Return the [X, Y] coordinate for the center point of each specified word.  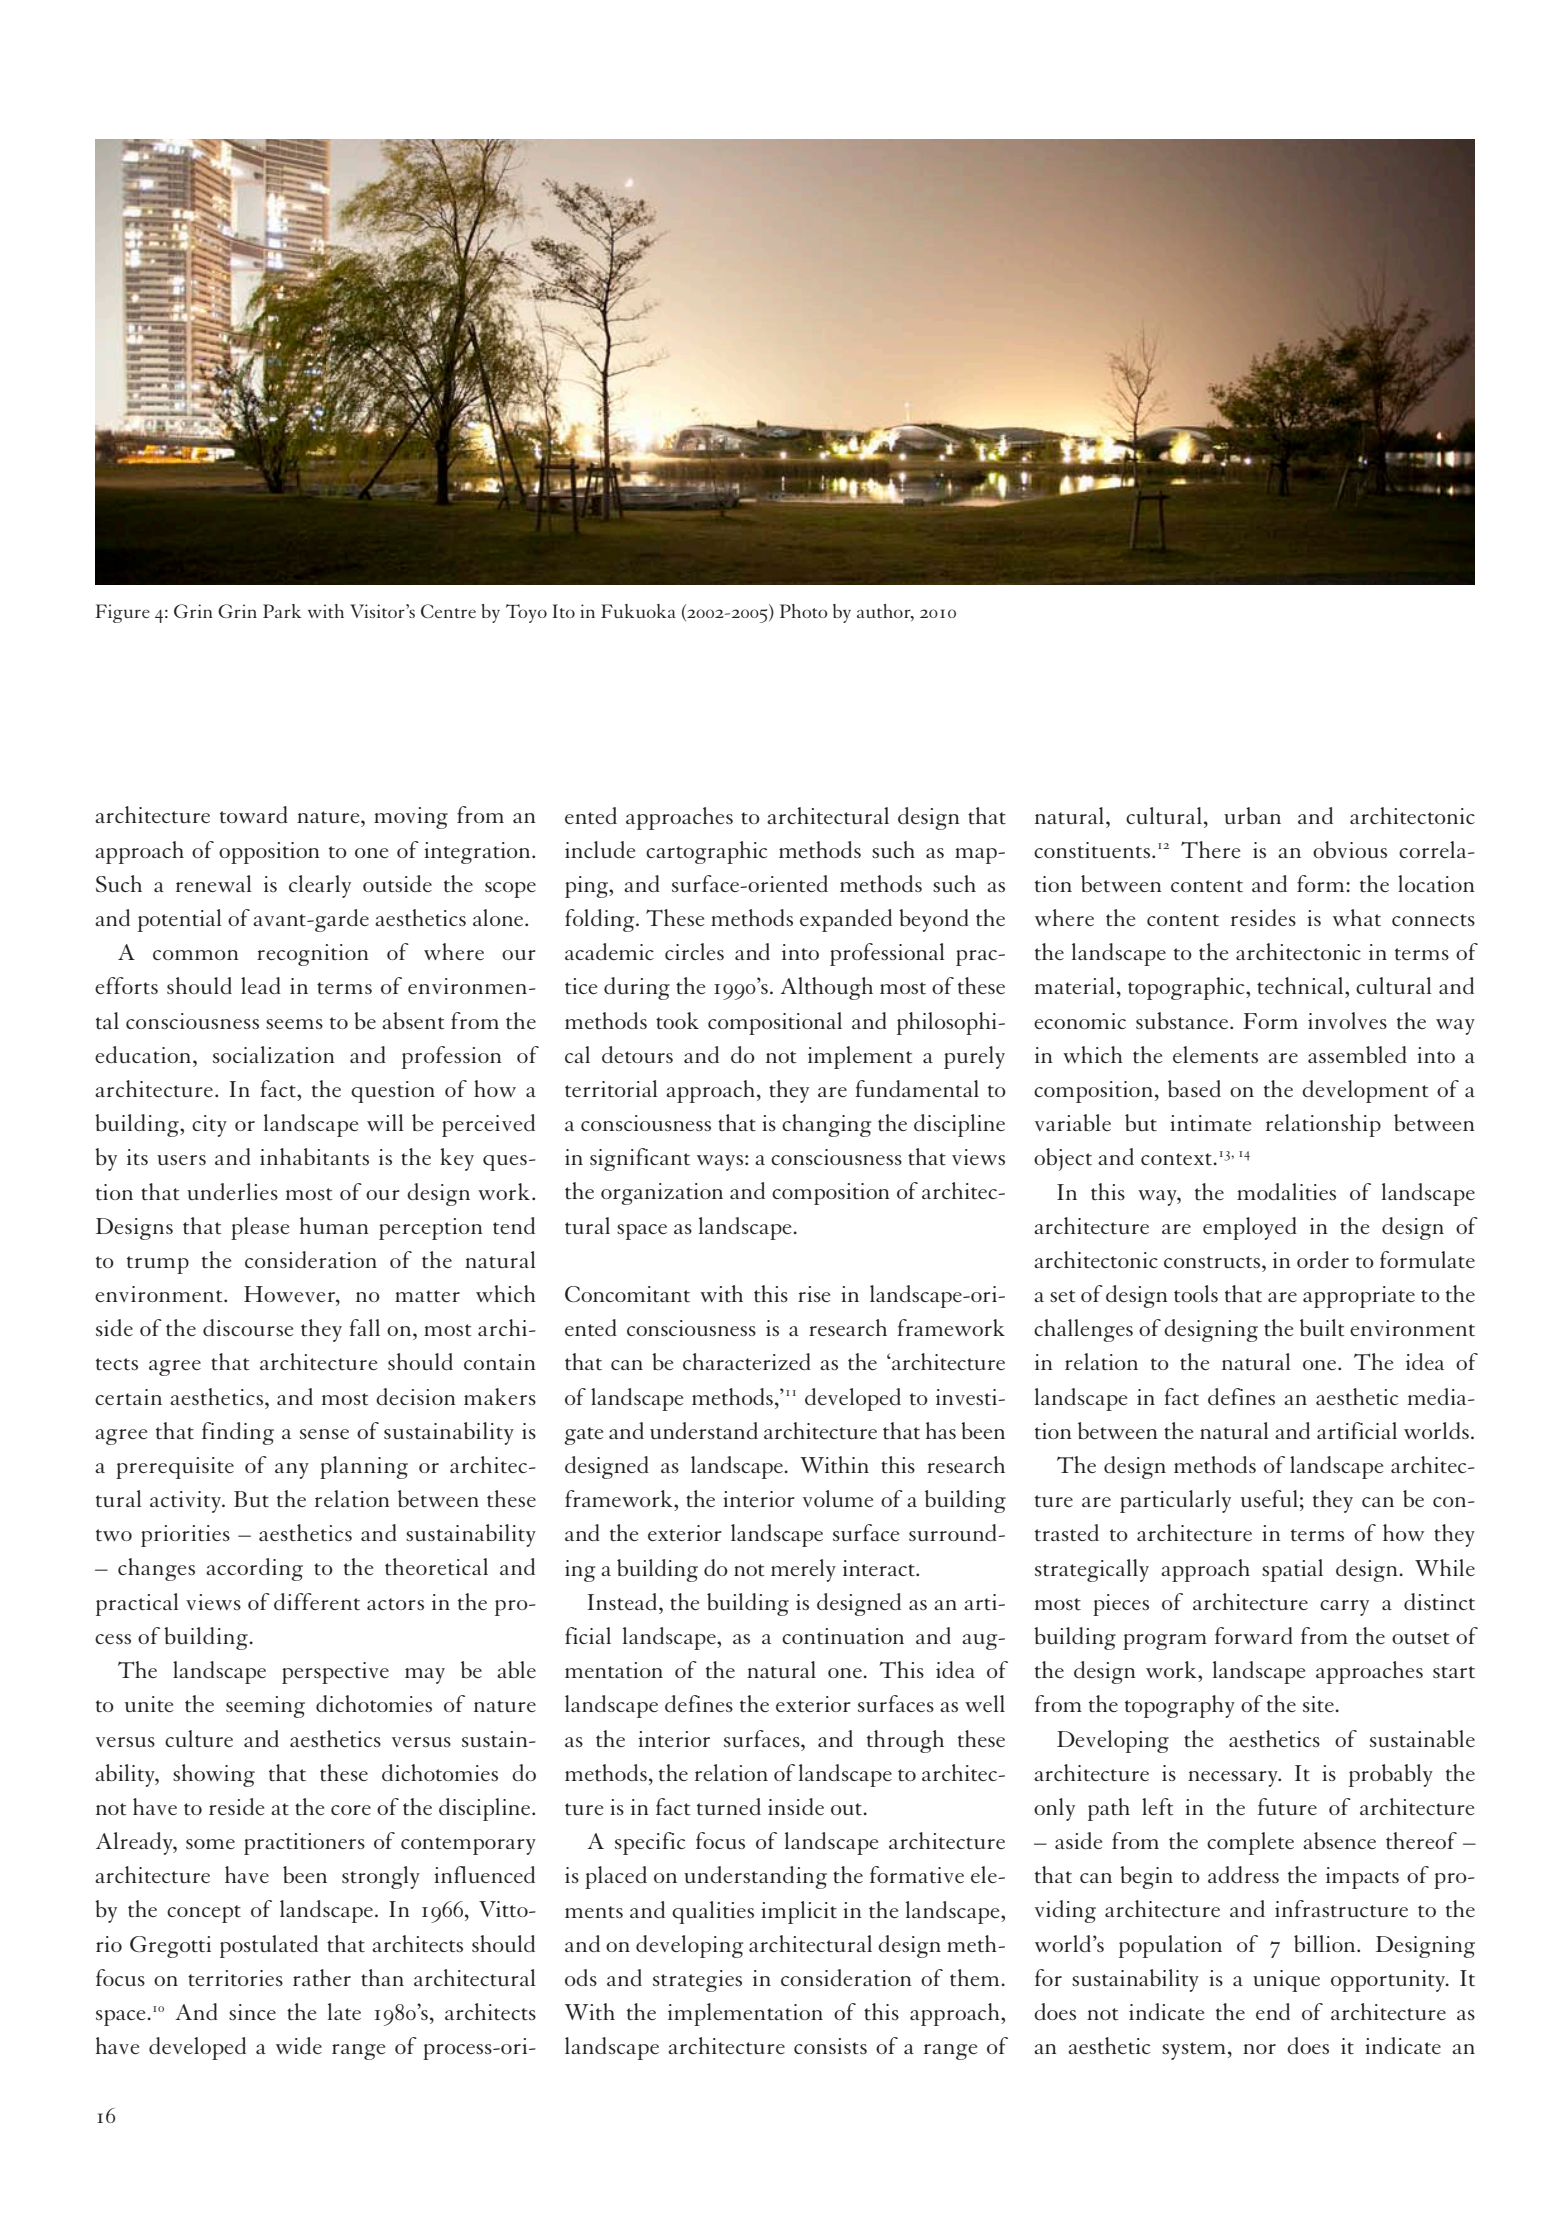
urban [1252, 815]
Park [282, 611]
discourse [248, 1327]
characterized [747, 1361]
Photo [803, 611]
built [1322, 1327]
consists [830, 2046]
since [252, 2012]
